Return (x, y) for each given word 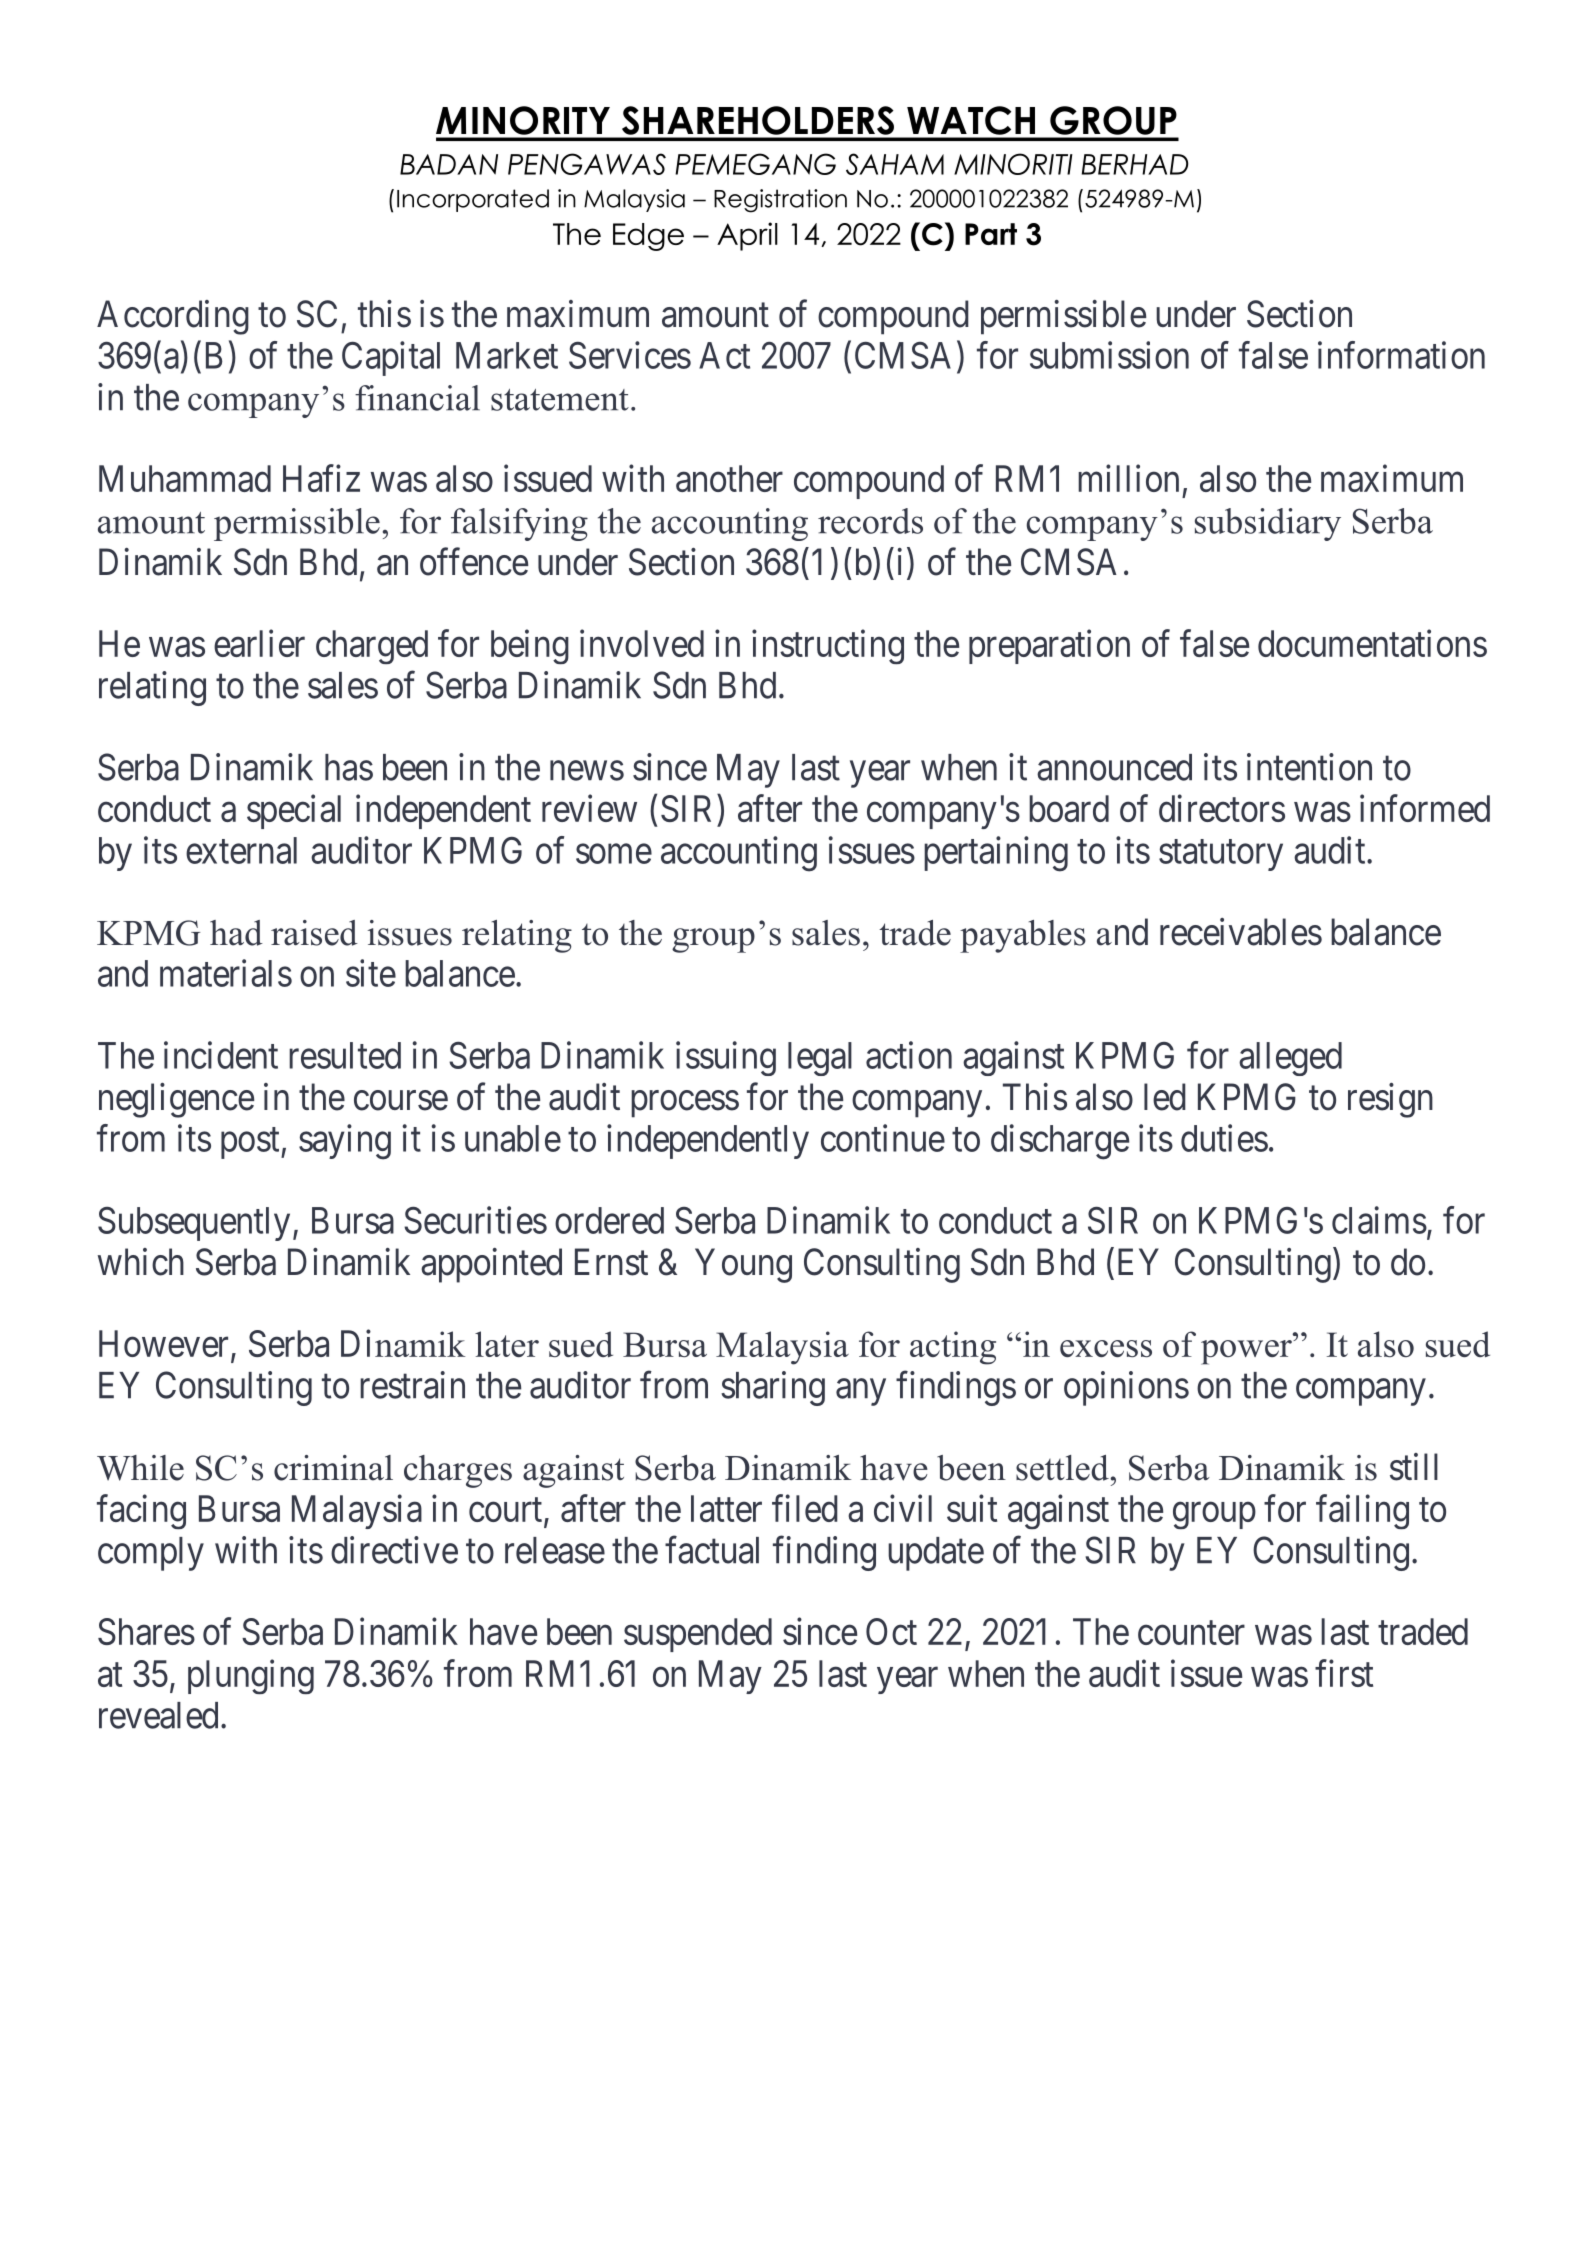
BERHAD (1135, 164)
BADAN (449, 164)
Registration (780, 201)
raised (314, 933)
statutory (1221, 855)
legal (820, 1059)
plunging (251, 1676)
